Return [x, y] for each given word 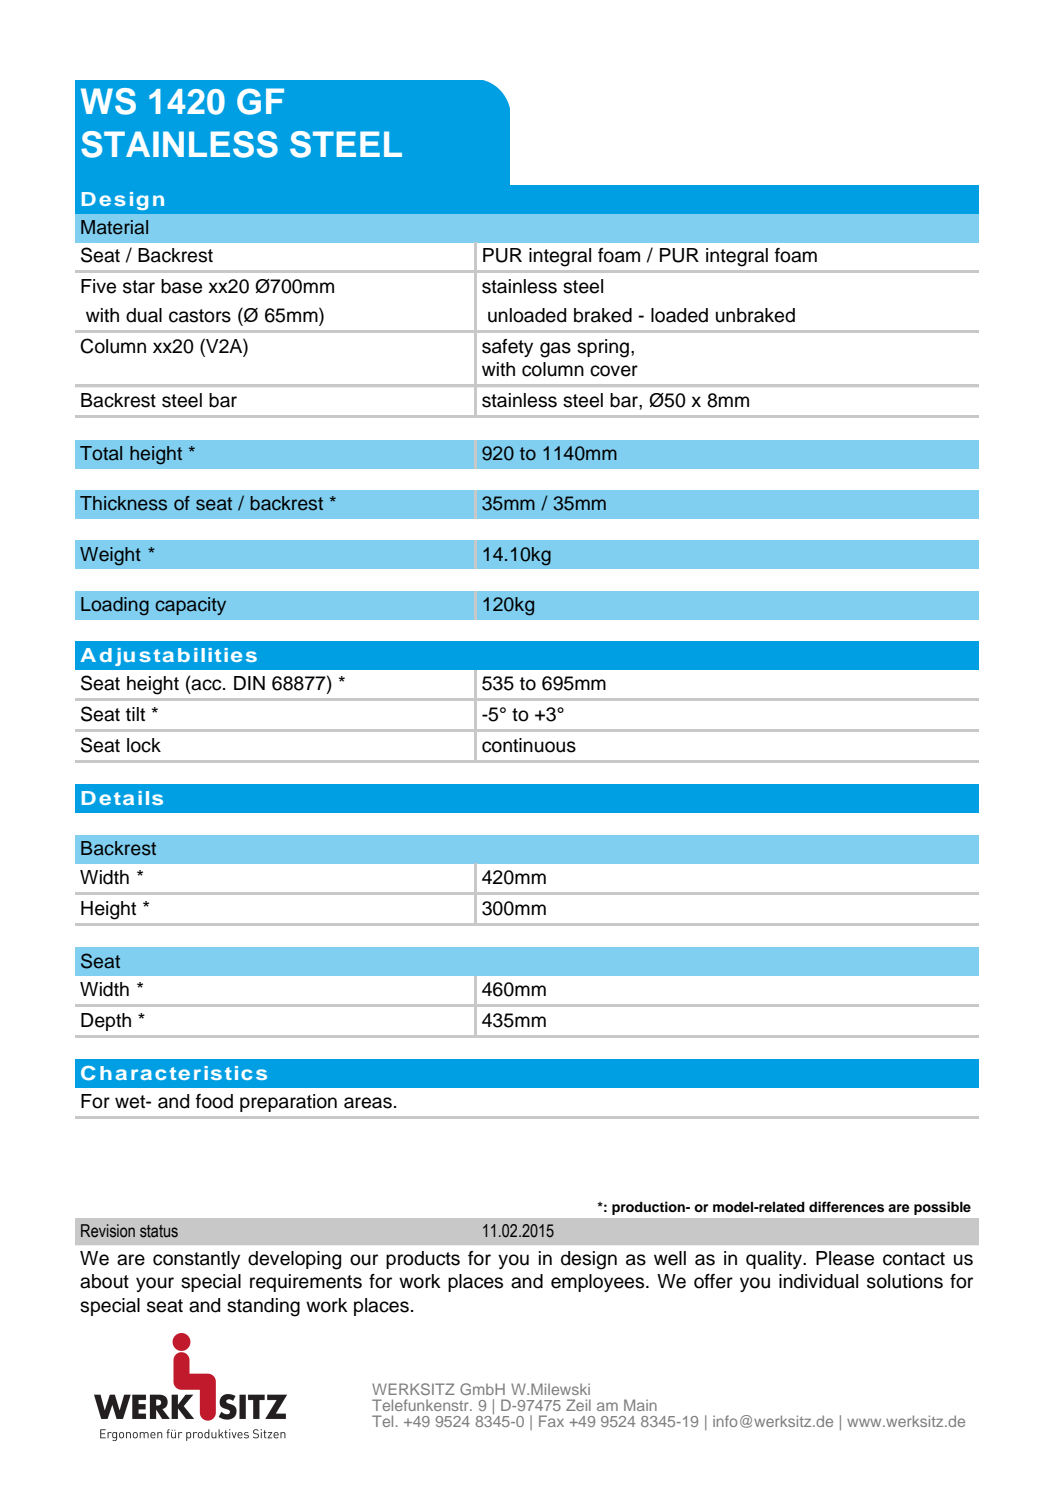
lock [144, 745]
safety [507, 348]
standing [263, 1307]
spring [603, 348]
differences [846, 1207]
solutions [905, 1281]
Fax [551, 1421]
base [181, 286]
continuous [529, 745]
